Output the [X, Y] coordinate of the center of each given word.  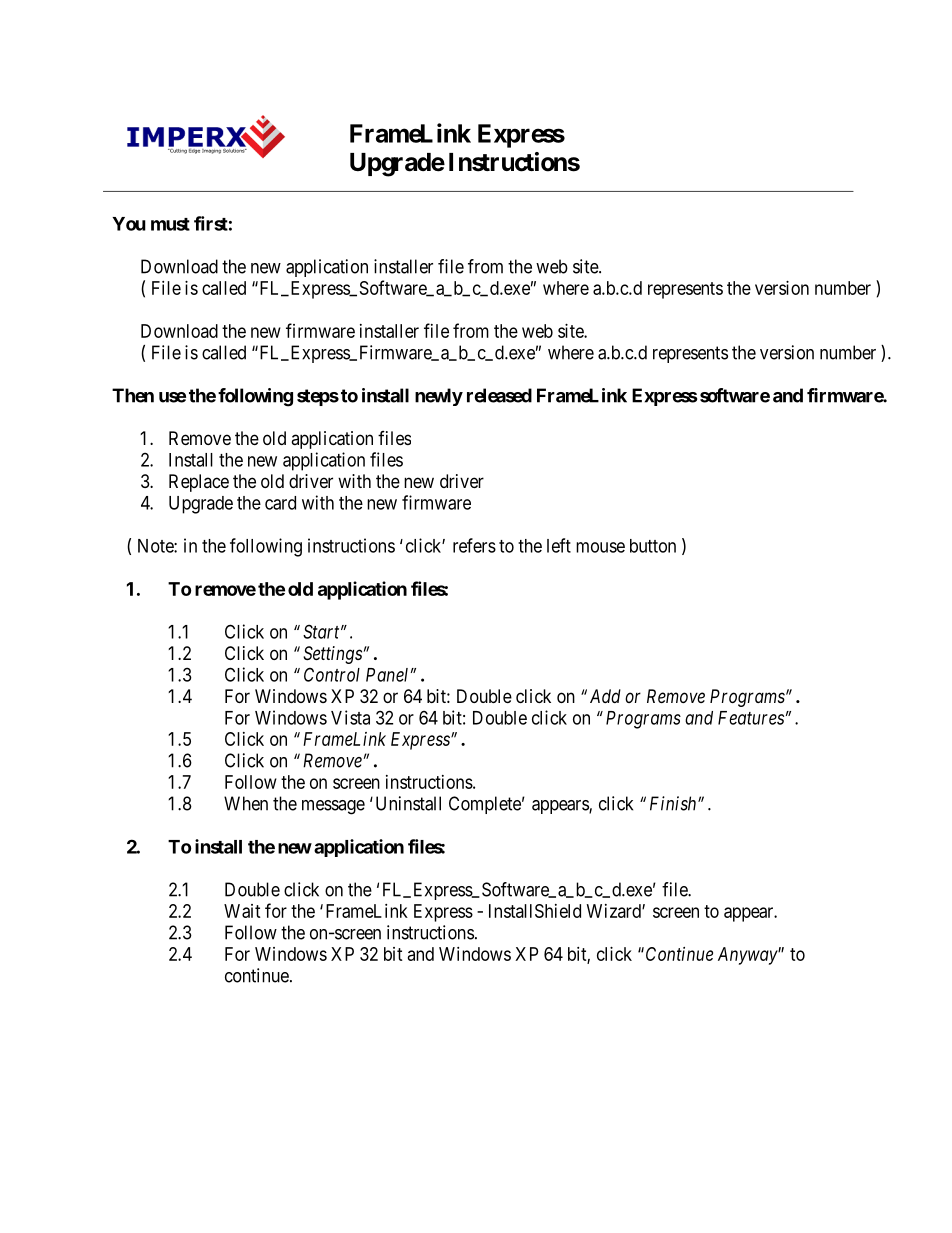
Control [332, 674]
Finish [674, 803]
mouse [600, 547]
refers [474, 545]
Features [751, 718]
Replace [199, 483]
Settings [332, 655]
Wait [242, 911]
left [559, 545]
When [246, 803]
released [499, 395]
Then [133, 395]
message [333, 807]
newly [439, 397]
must [170, 224]
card [280, 503]
